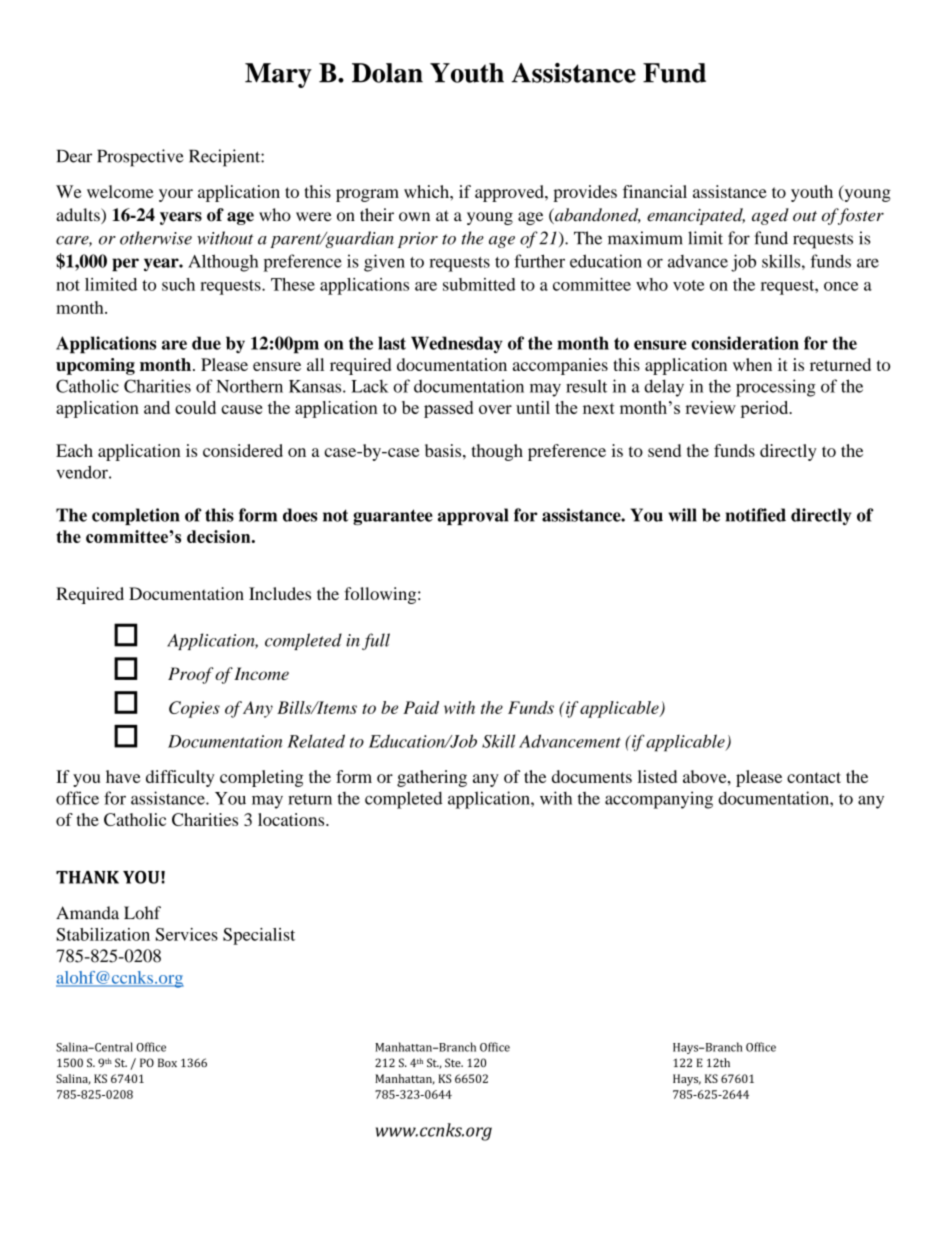 This document has width=952, height=1233. Describe the element at coordinates (655, 191) in the document. I see `financial` at that location.
